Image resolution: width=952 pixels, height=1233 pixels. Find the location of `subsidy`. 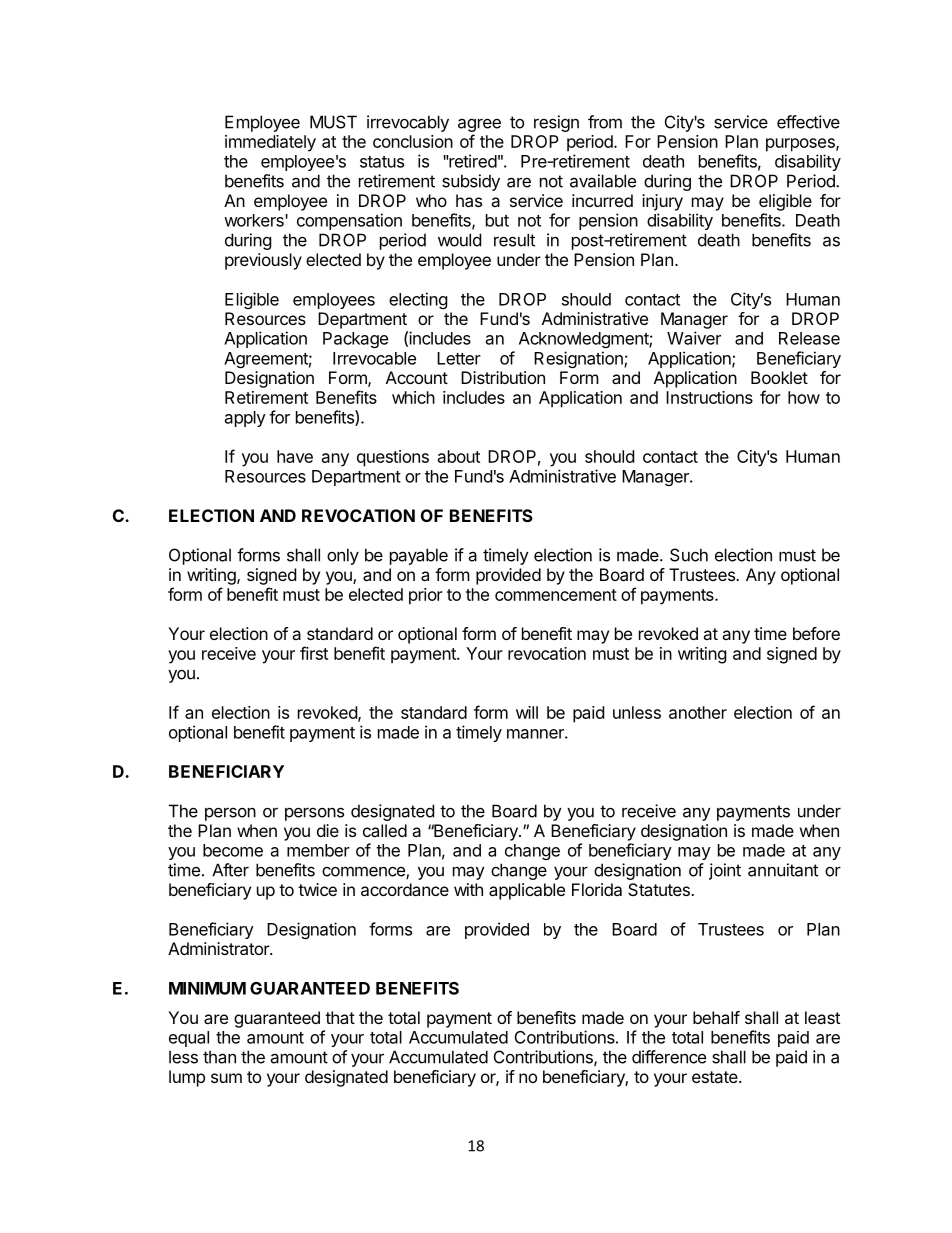

subsidy is located at coordinates (471, 182).
